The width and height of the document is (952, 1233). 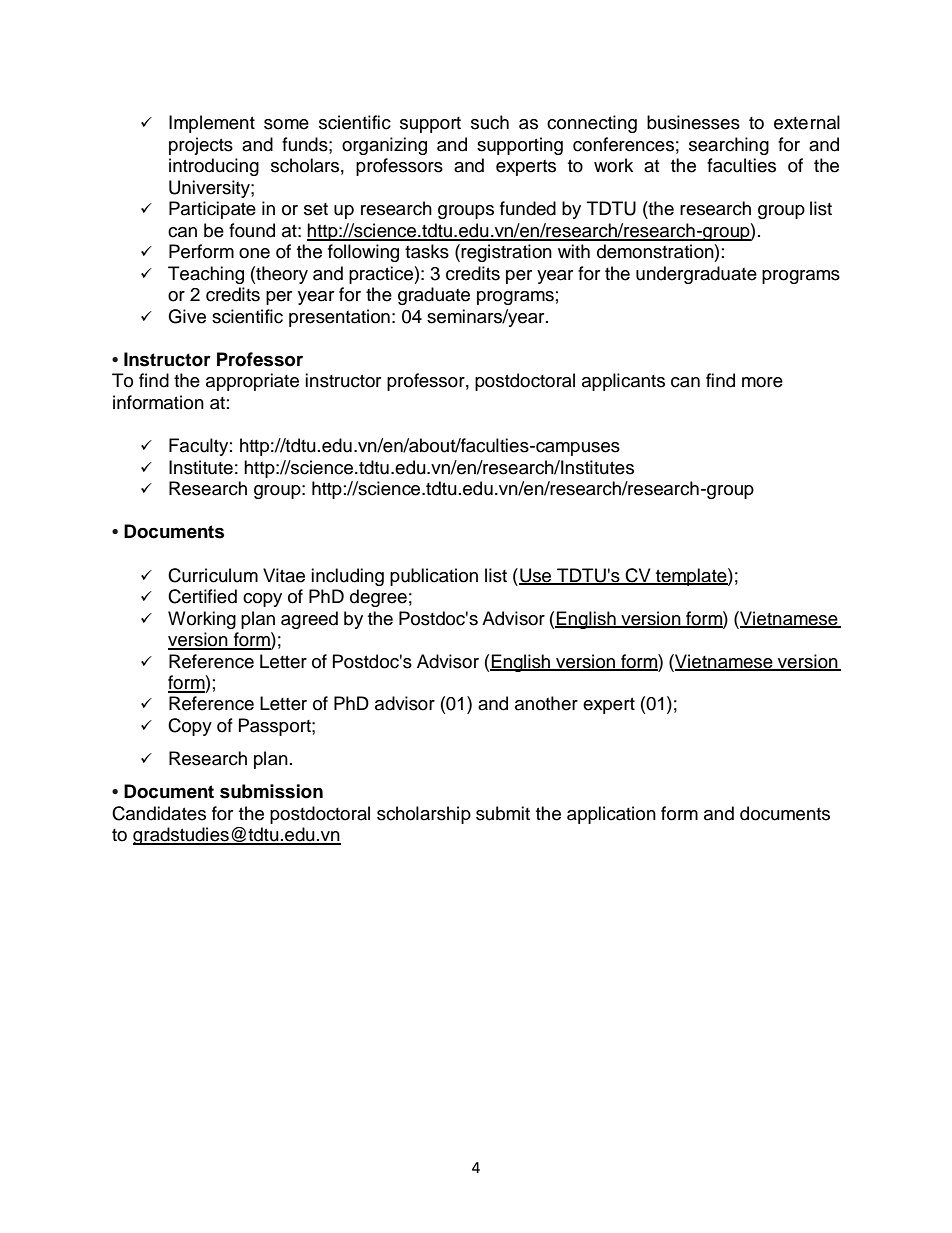 I want to click on searching, so click(x=729, y=146).
